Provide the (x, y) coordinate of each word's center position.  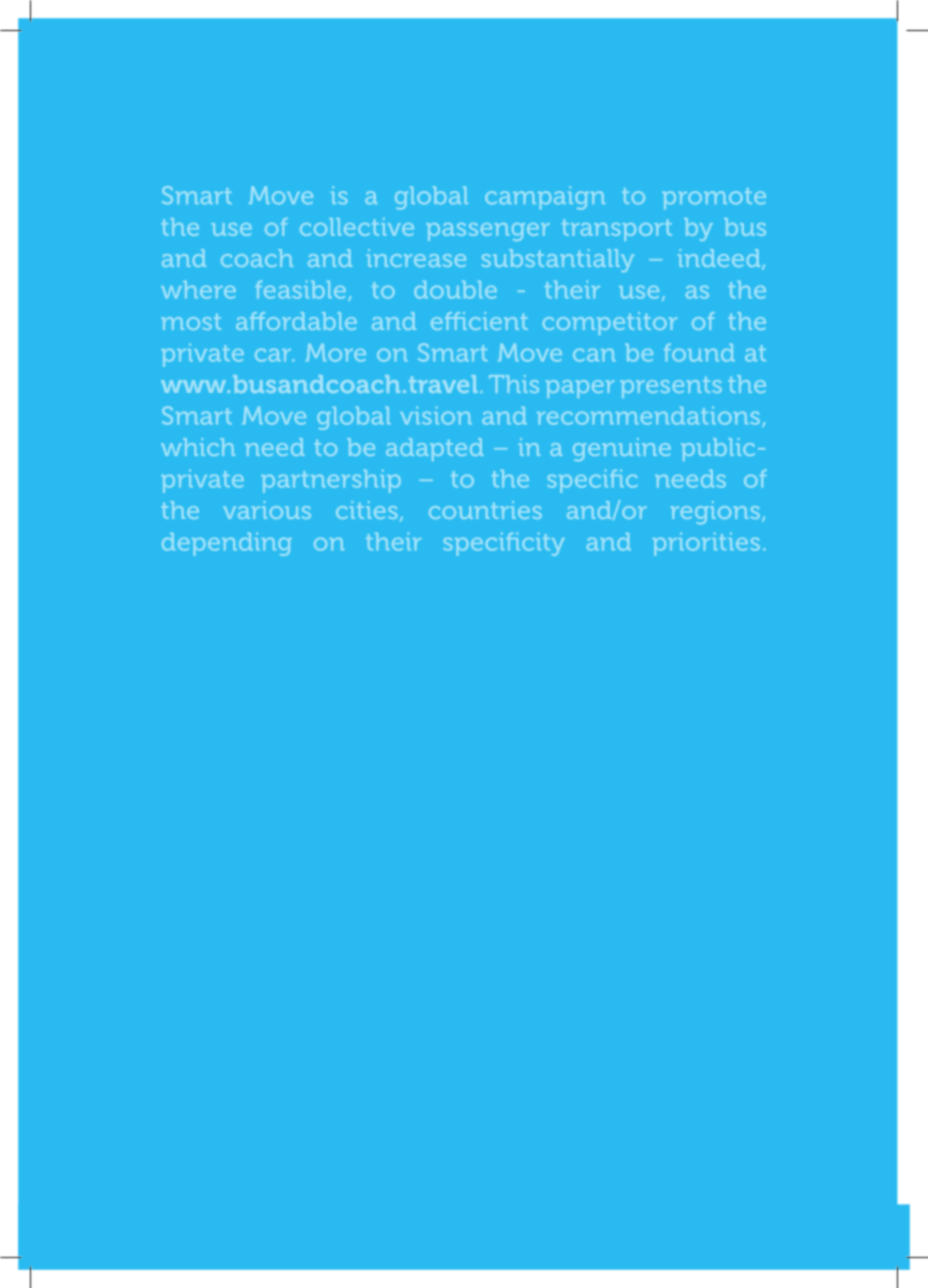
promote (714, 198)
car (274, 355)
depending (227, 544)
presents (671, 387)
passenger (488, 232)
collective (357, 227)
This (514, 384)
